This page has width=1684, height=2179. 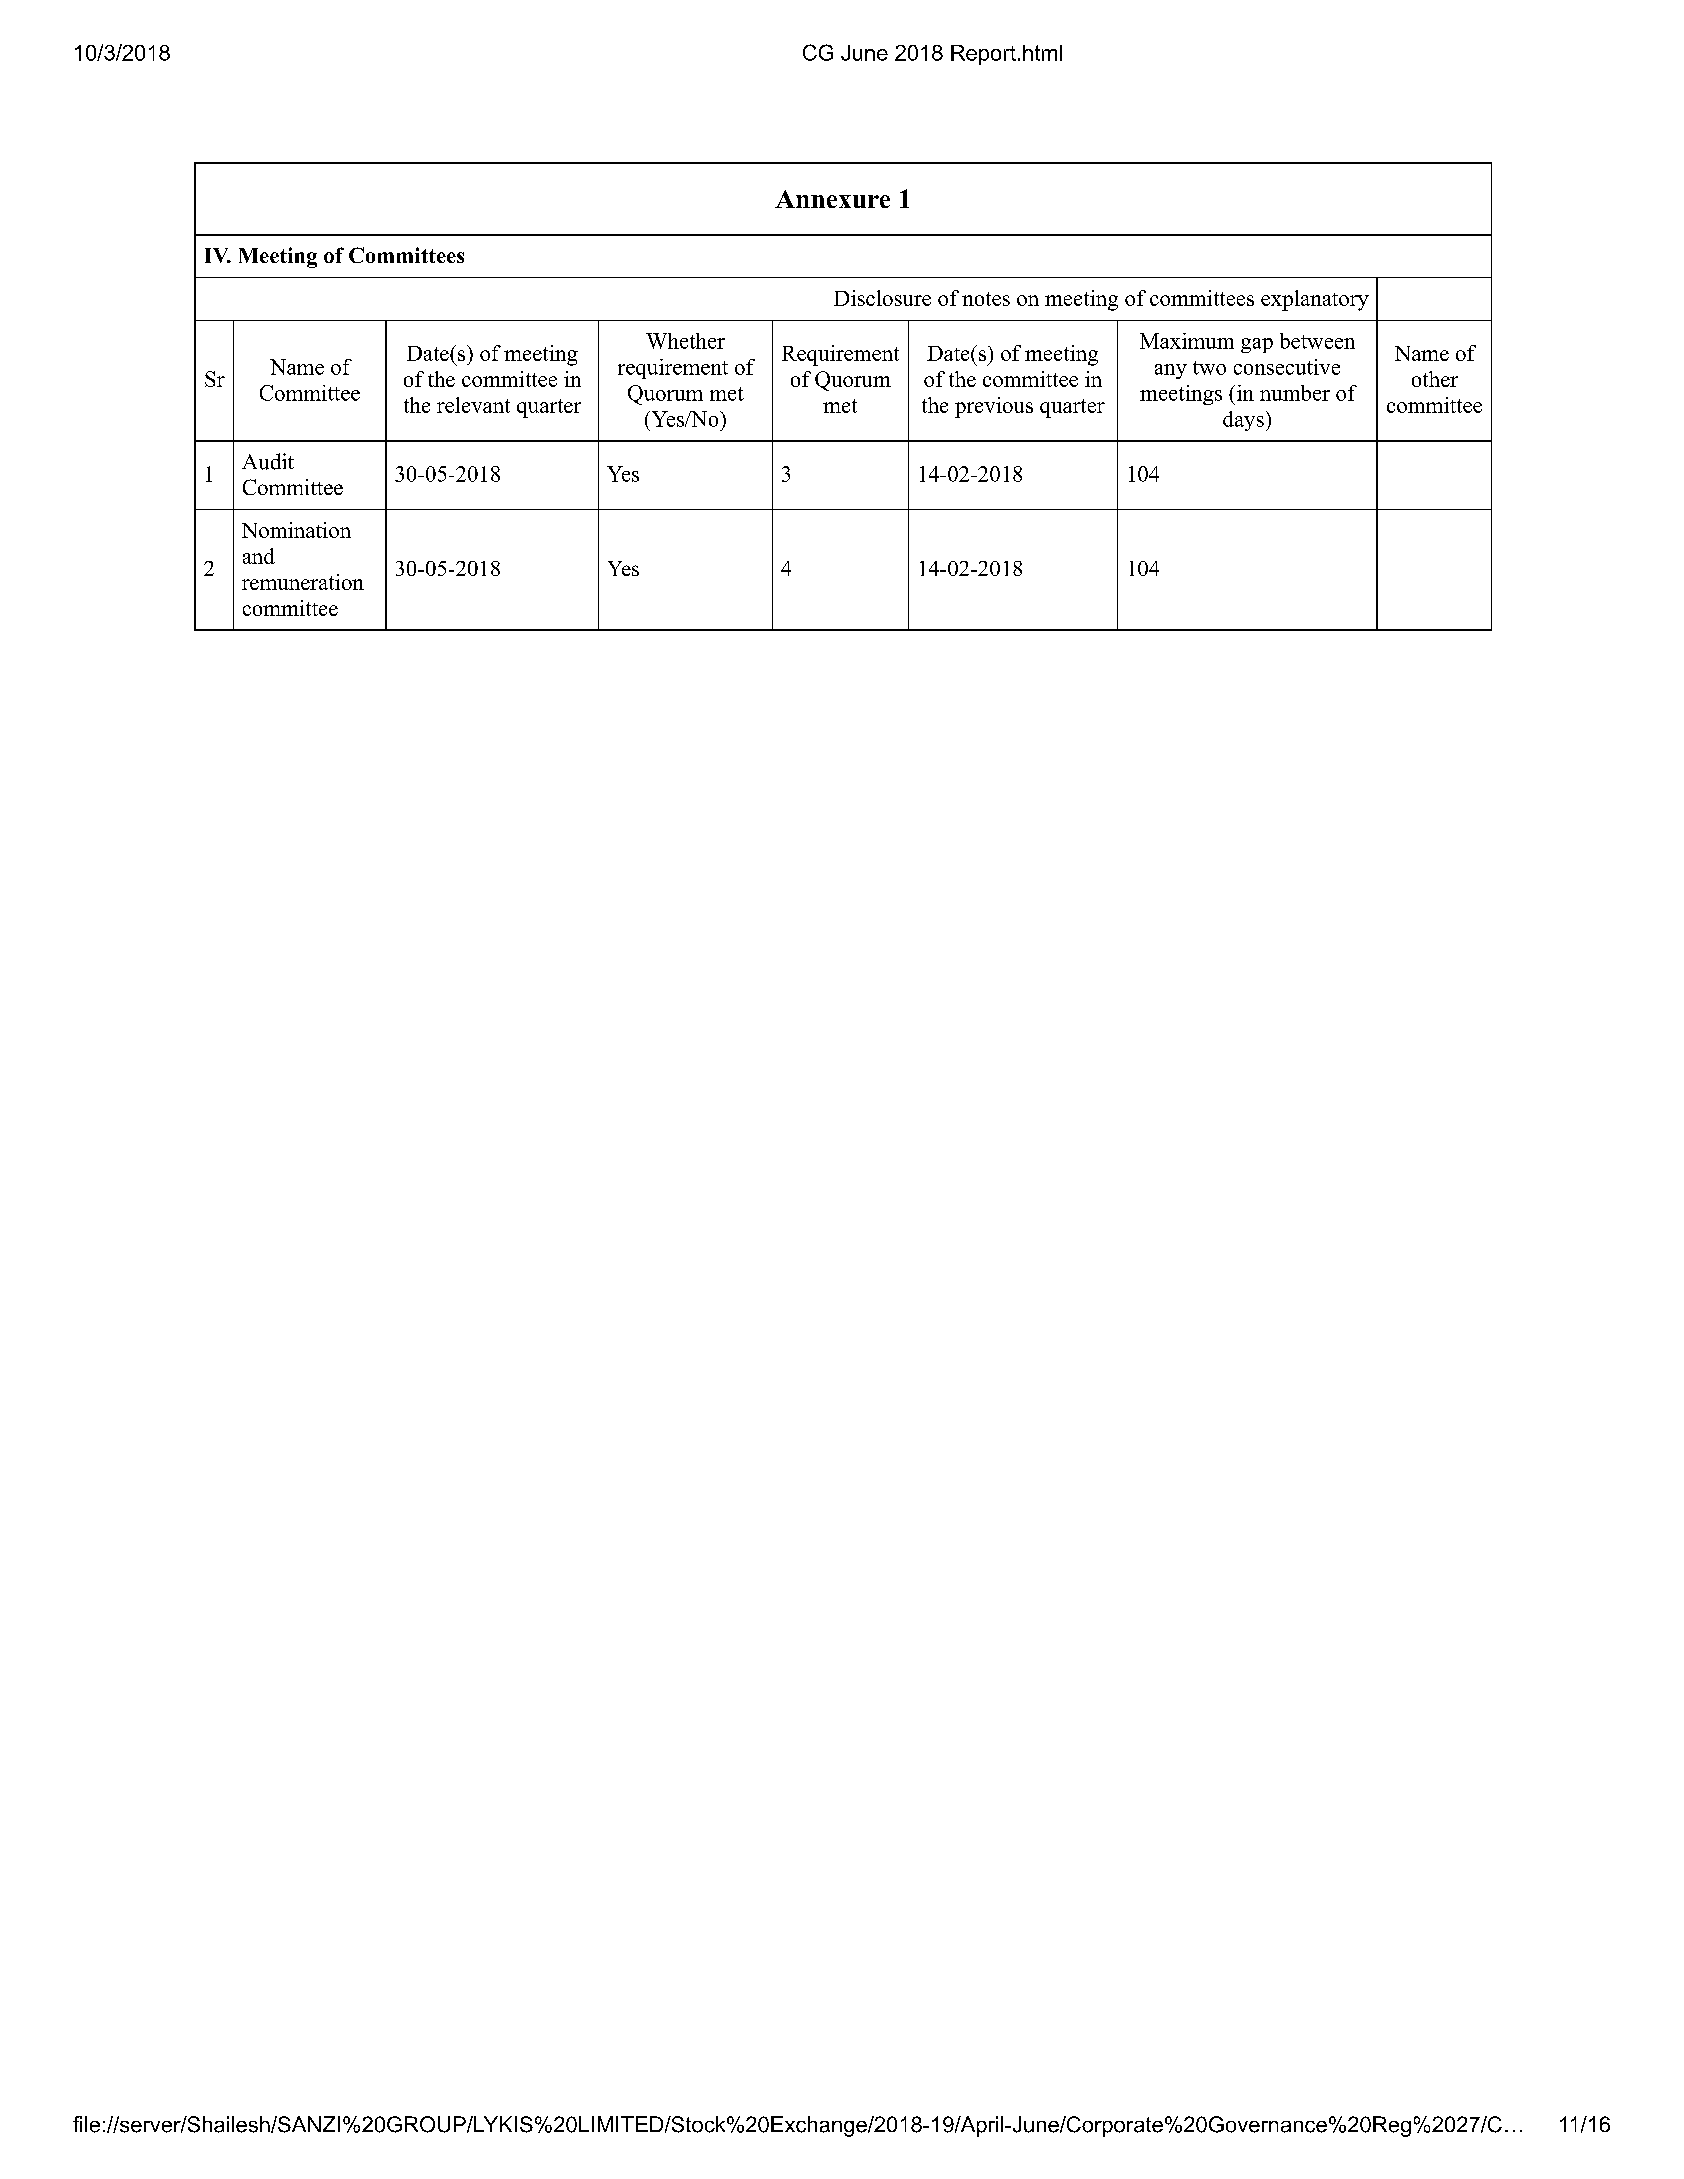 What do you see at coordinates (268, 461) in the page?
I see `Audit` at bounding box center [268, 461].
